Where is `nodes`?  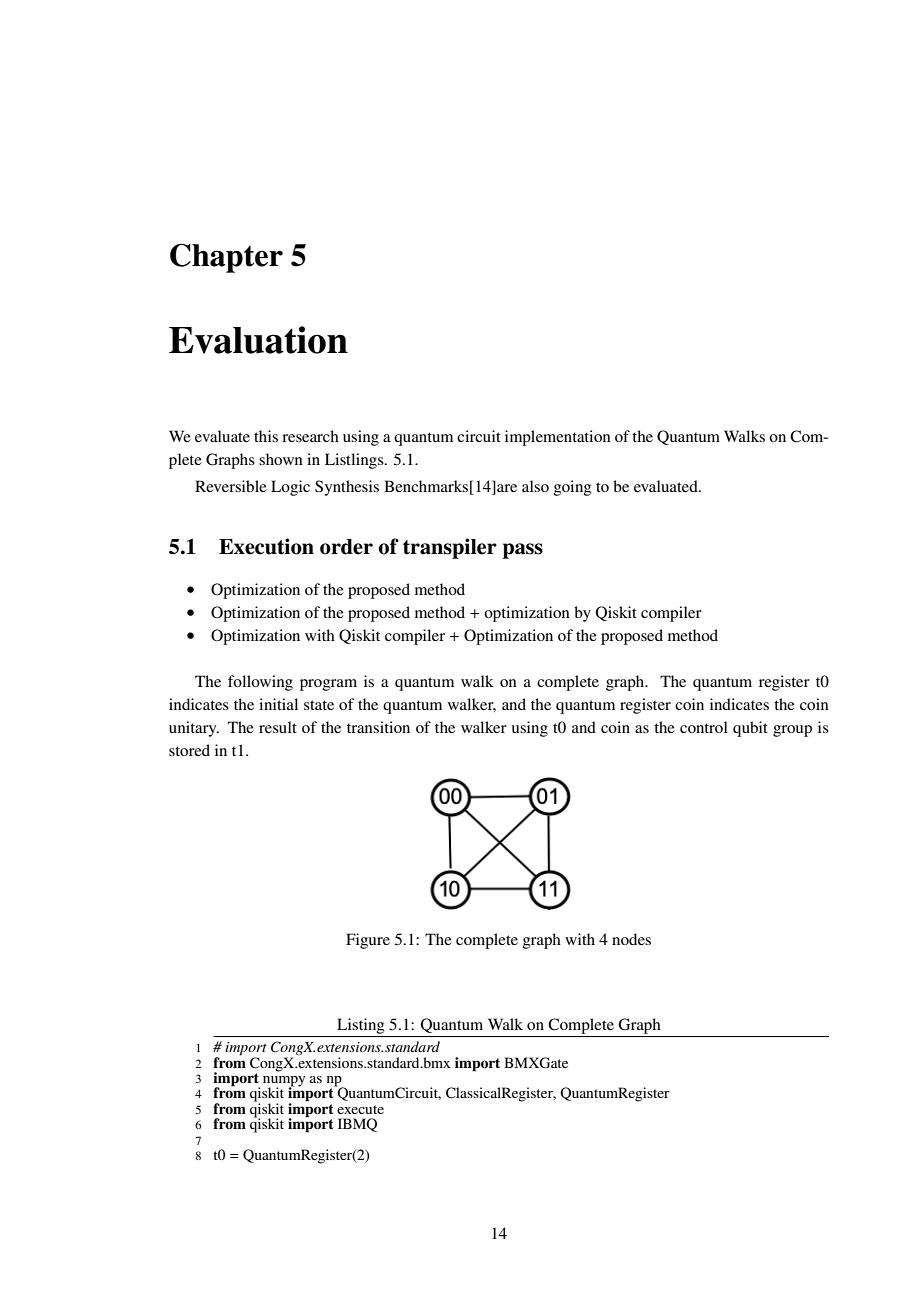
nodes is located at coordinates (631, 939).
